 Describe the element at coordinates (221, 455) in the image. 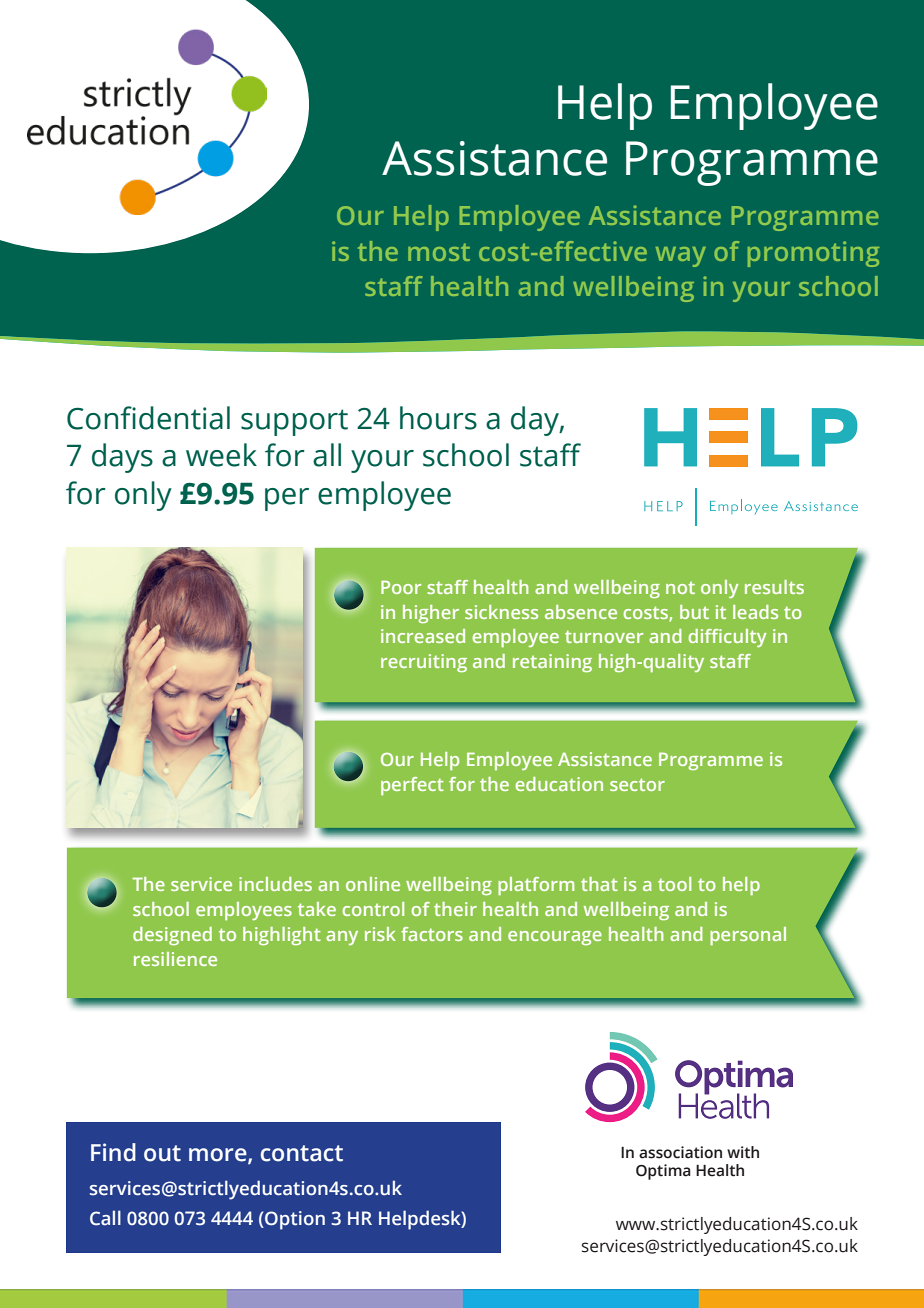

I see `week` at that location.
